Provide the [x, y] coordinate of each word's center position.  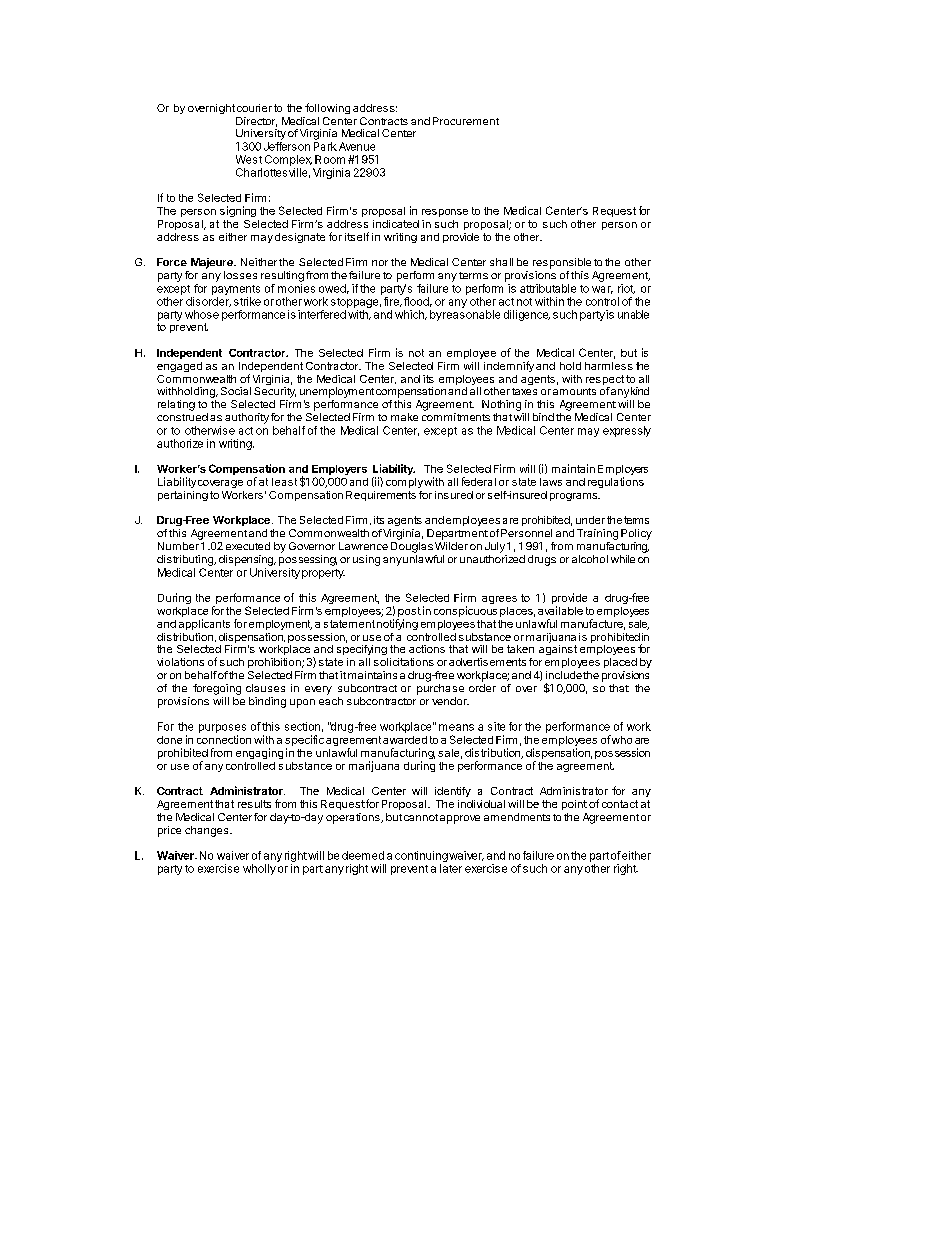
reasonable [471, 314]
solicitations [404, 662]
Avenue [357, 146]
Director [256, 122]
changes [208, 831]
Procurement [466, 121]
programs [574, 497]
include [564, 675]
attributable [548, 288]
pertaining [183, 496]
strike [247, 301]
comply [404, 483]
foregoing [217, 689]
